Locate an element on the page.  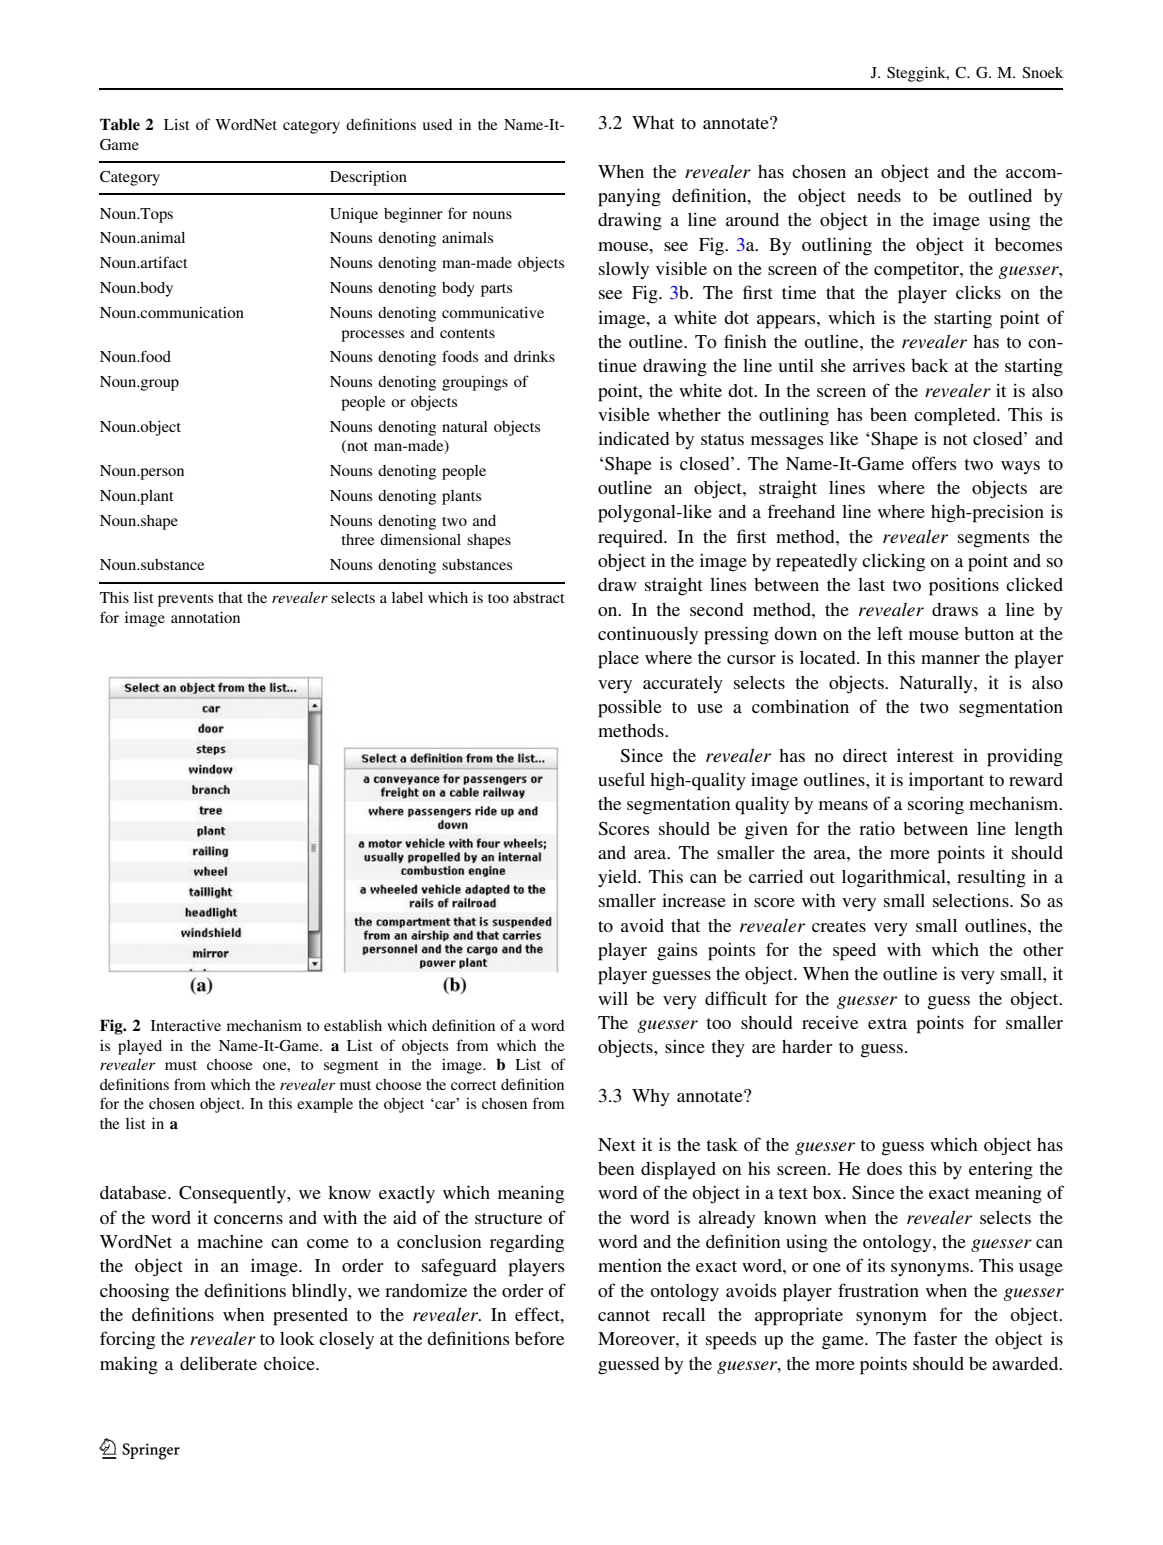
Table is located at coordinates (120, 124).
